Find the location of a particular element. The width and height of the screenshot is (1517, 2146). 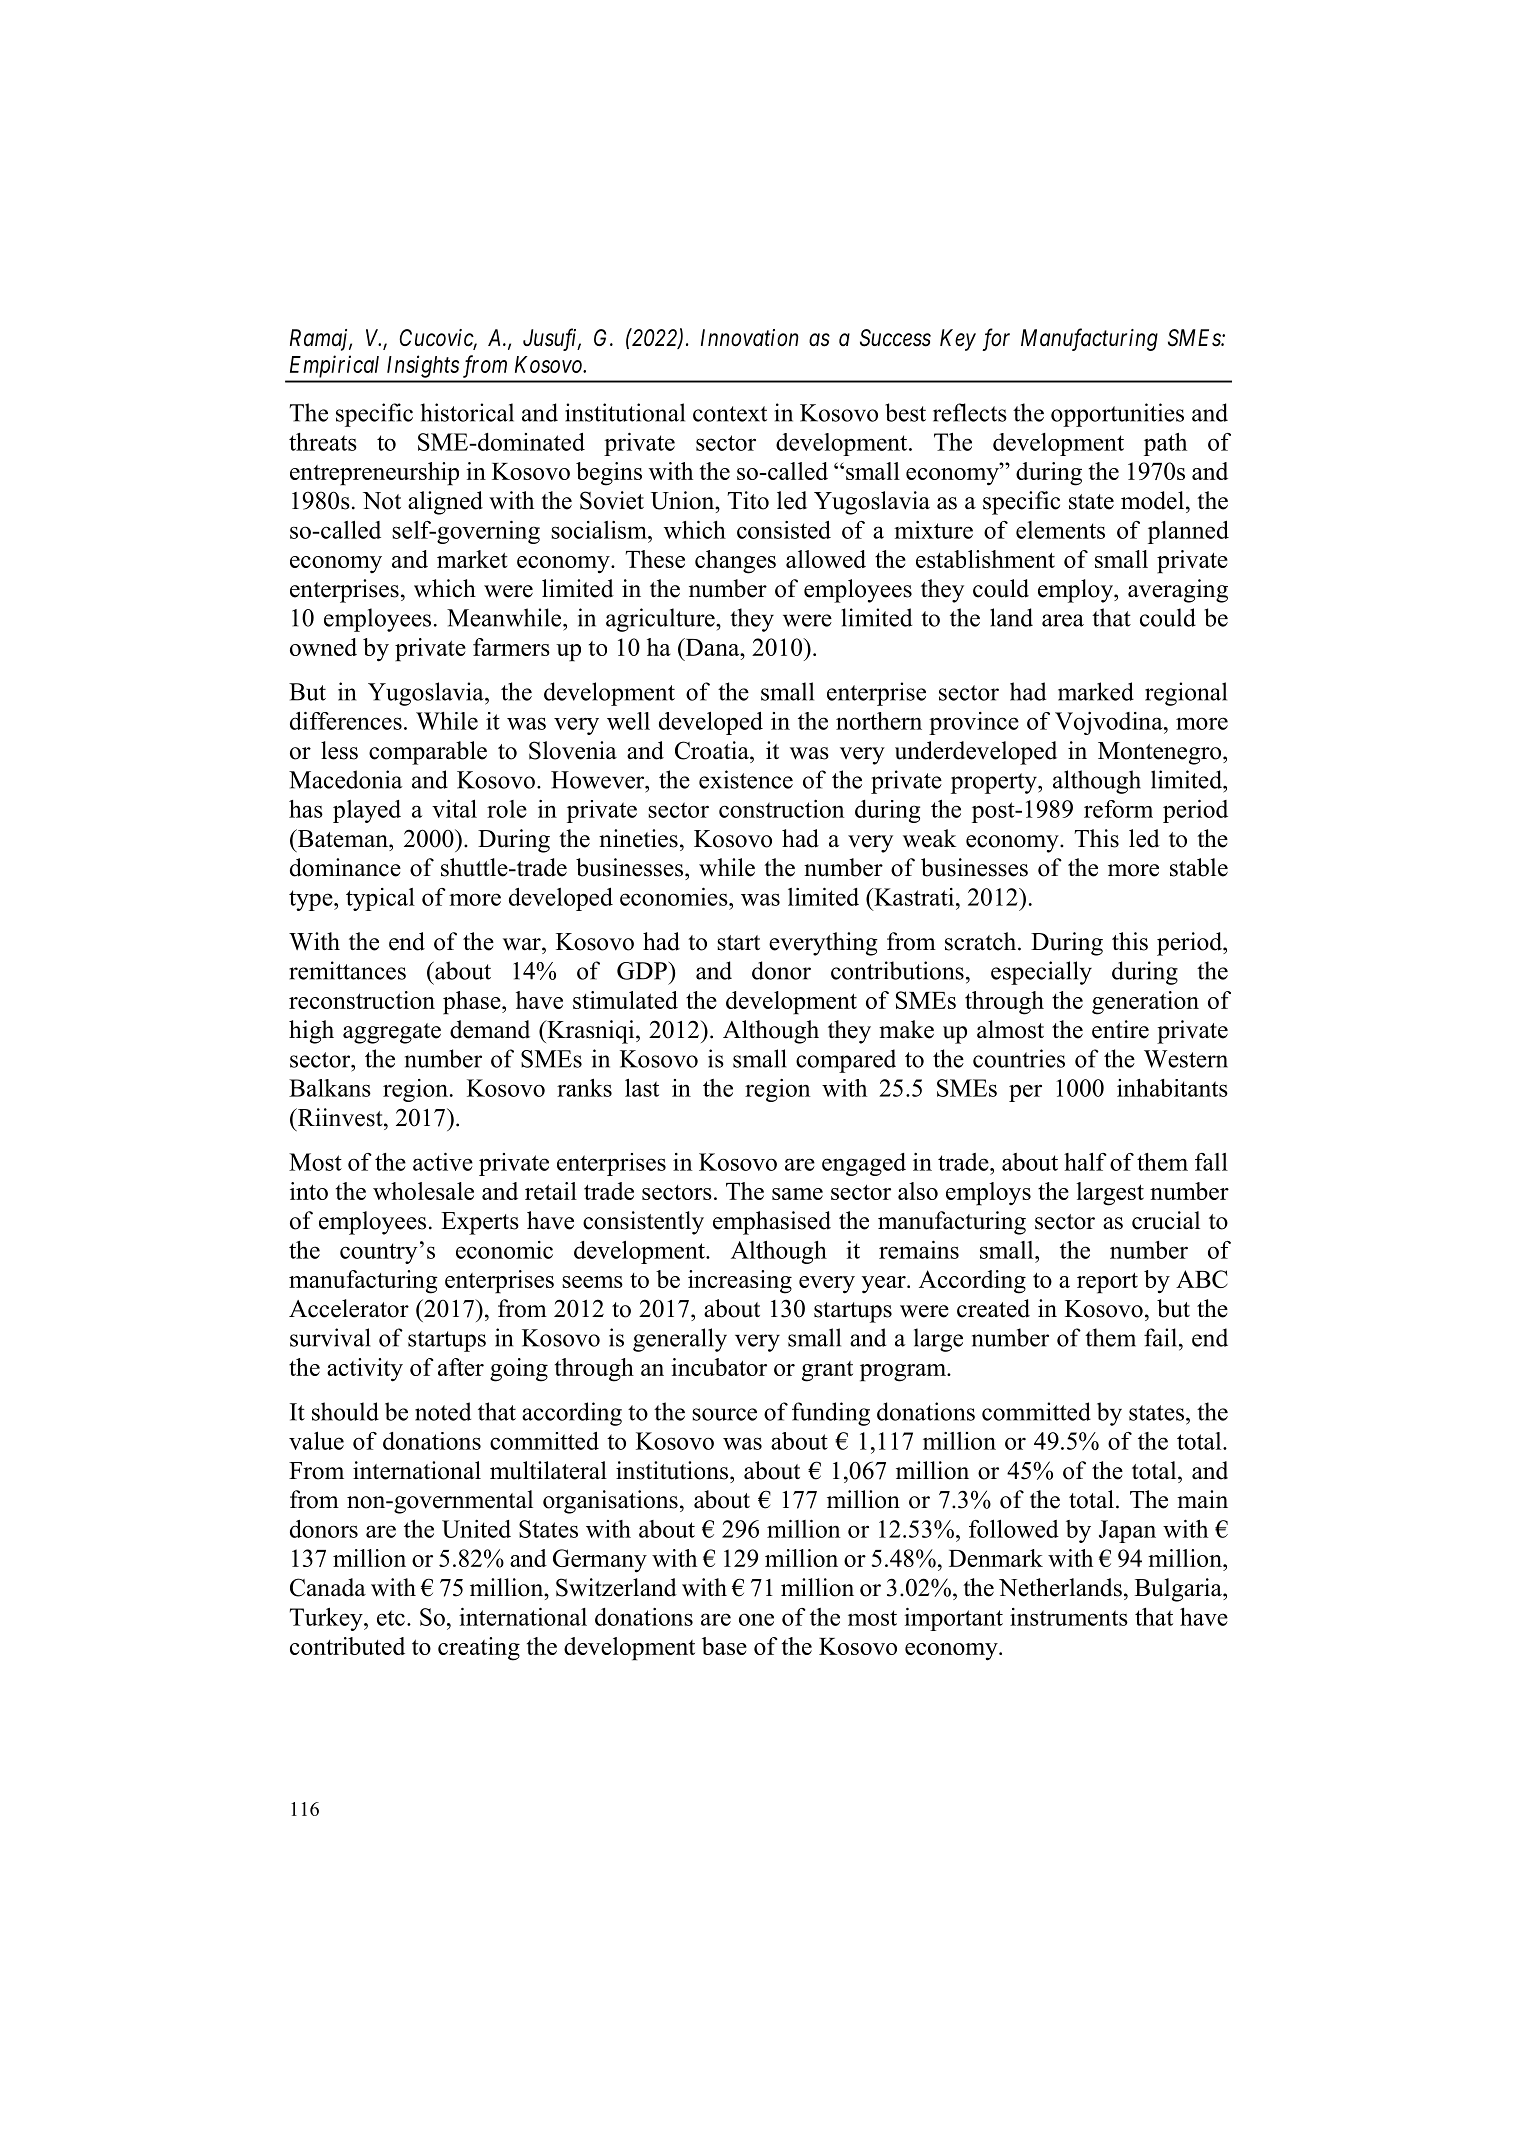

Innovation is located at coordinates (750, 338).
